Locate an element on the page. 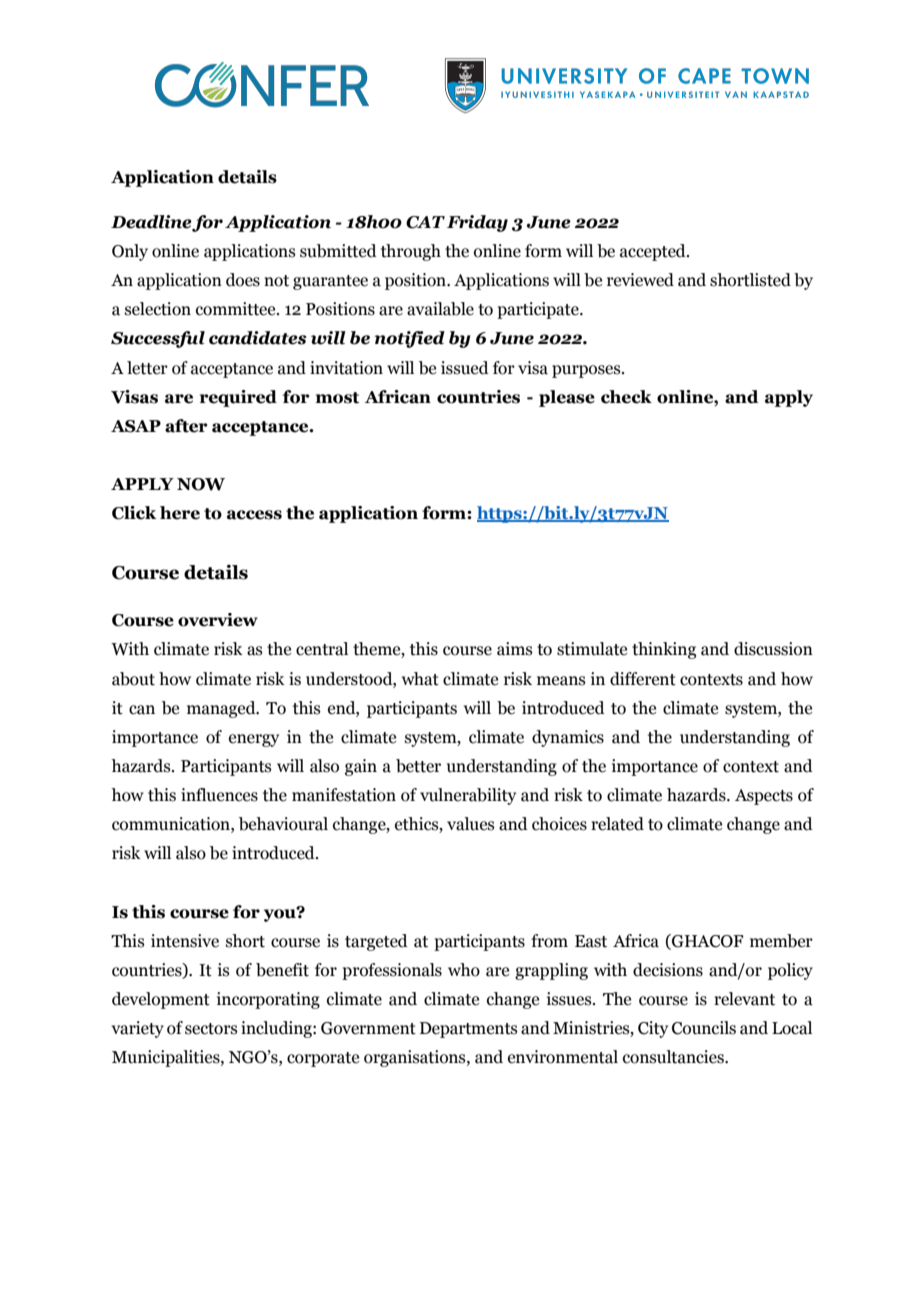  accepted is located at coordinates (654, 252).
